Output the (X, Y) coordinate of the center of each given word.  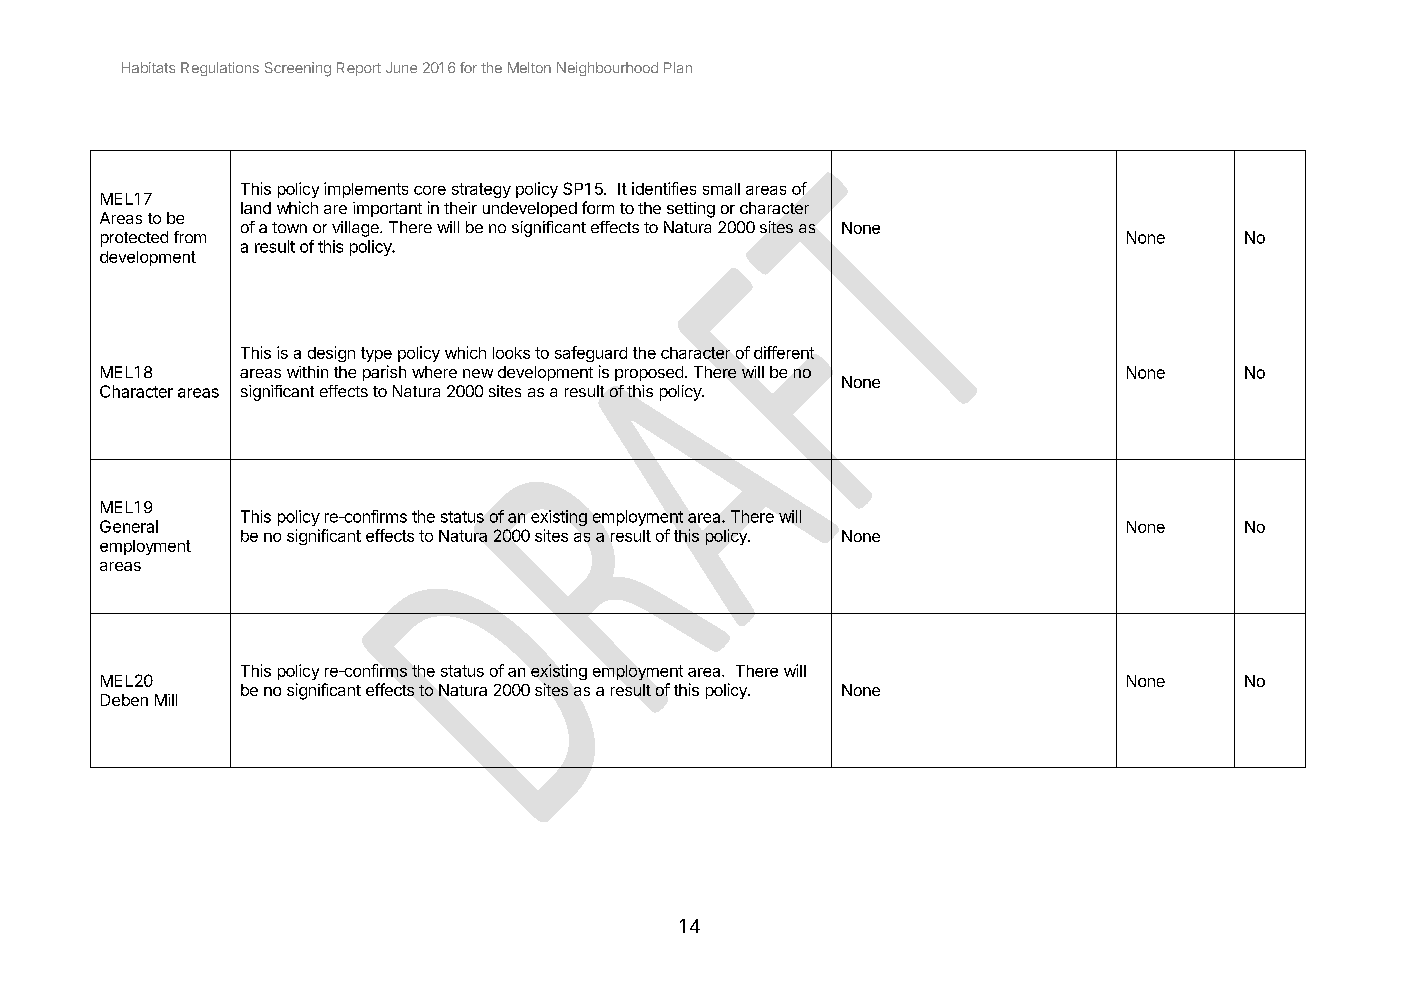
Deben (124, 700)
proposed (649, 373)
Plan (678, 67)
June (401, 67)
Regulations (220, 69)
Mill (166, 700)
